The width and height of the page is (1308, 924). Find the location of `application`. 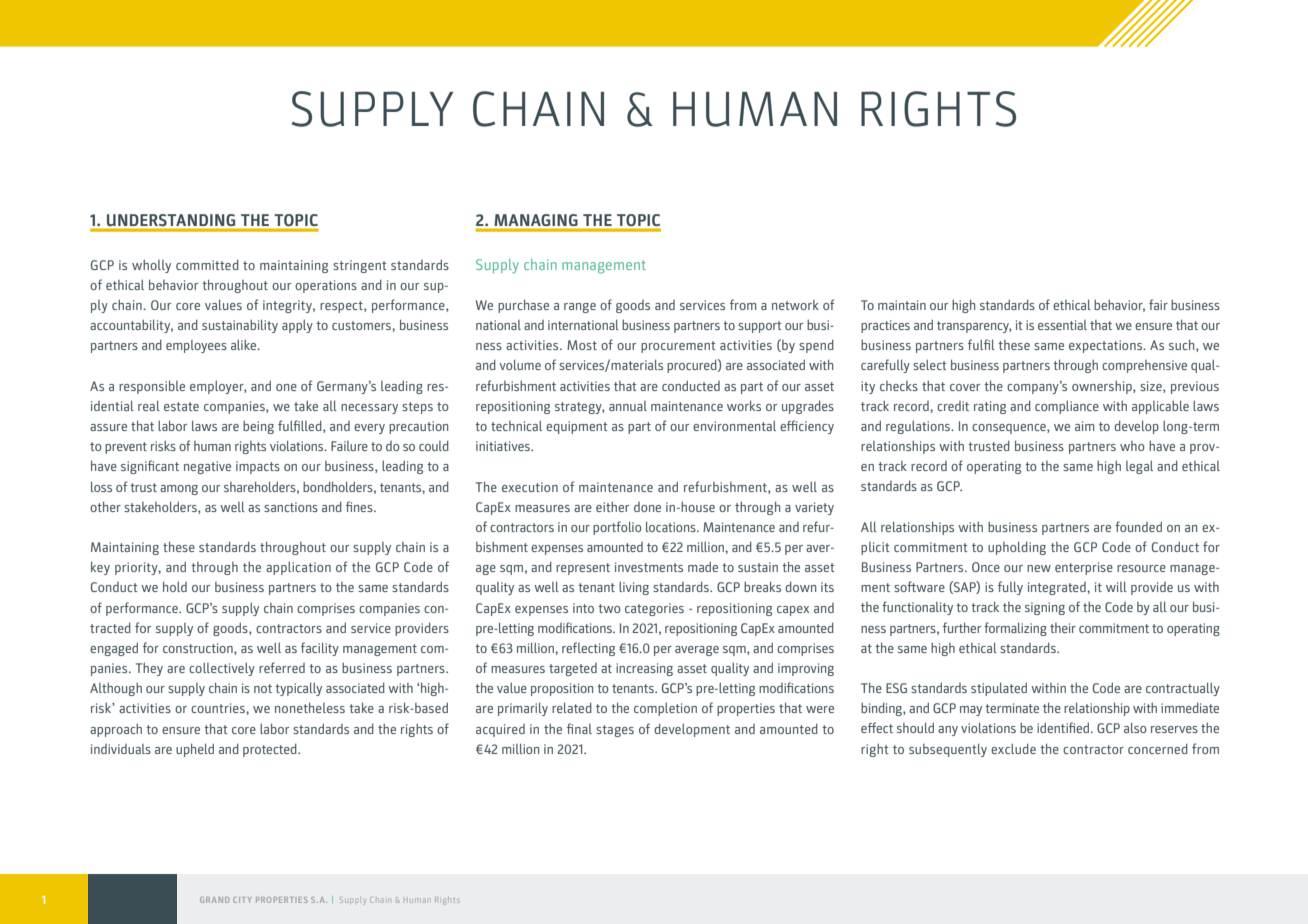

application is located at coordinates (298, 568).
